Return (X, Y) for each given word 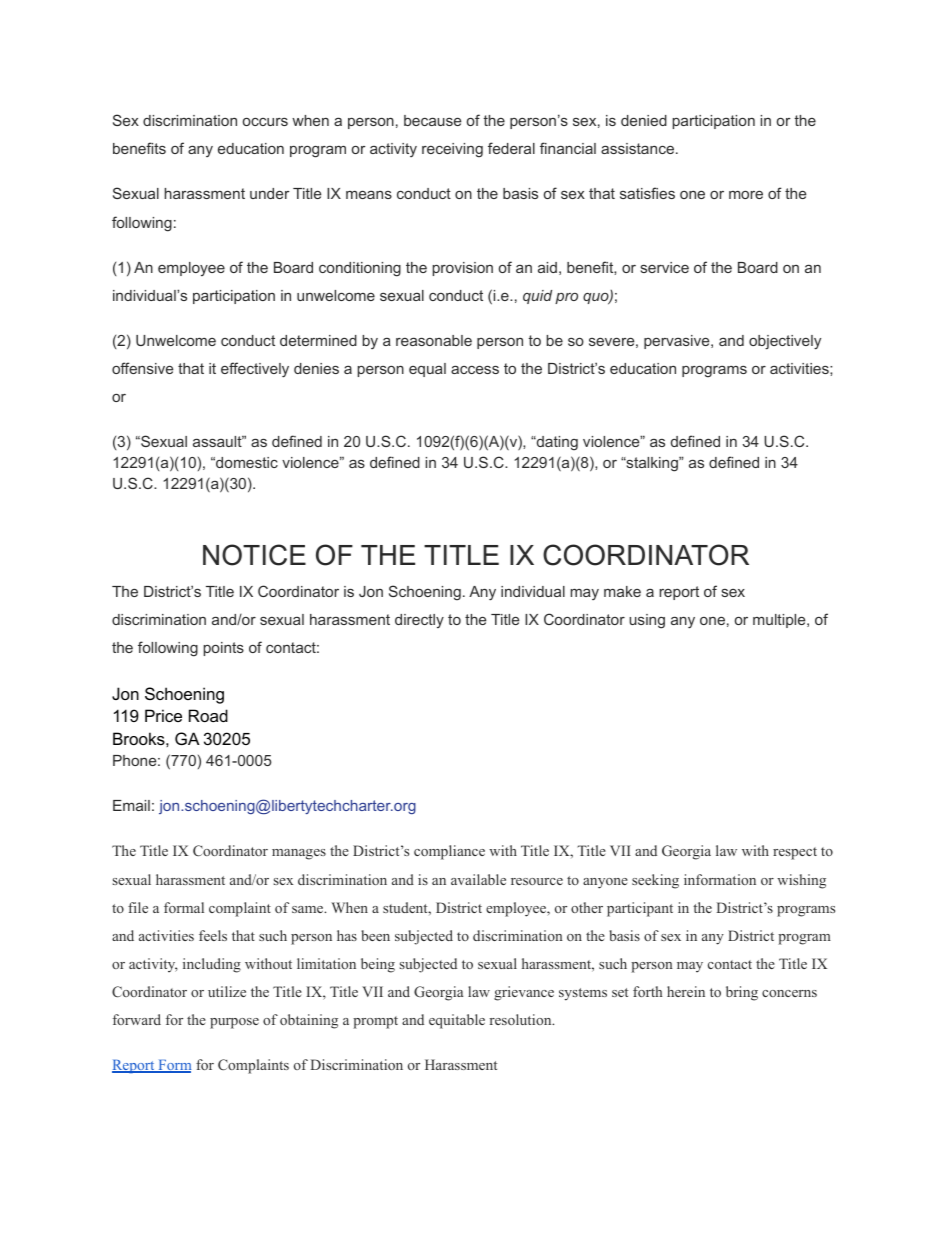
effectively (255, 370)
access (475, 369)
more (746, 194)
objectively (785, 342)
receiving (452, 150)
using (647, 621)
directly (419, 621)
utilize (227, 991)
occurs (265, 122)
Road (208, 715)
